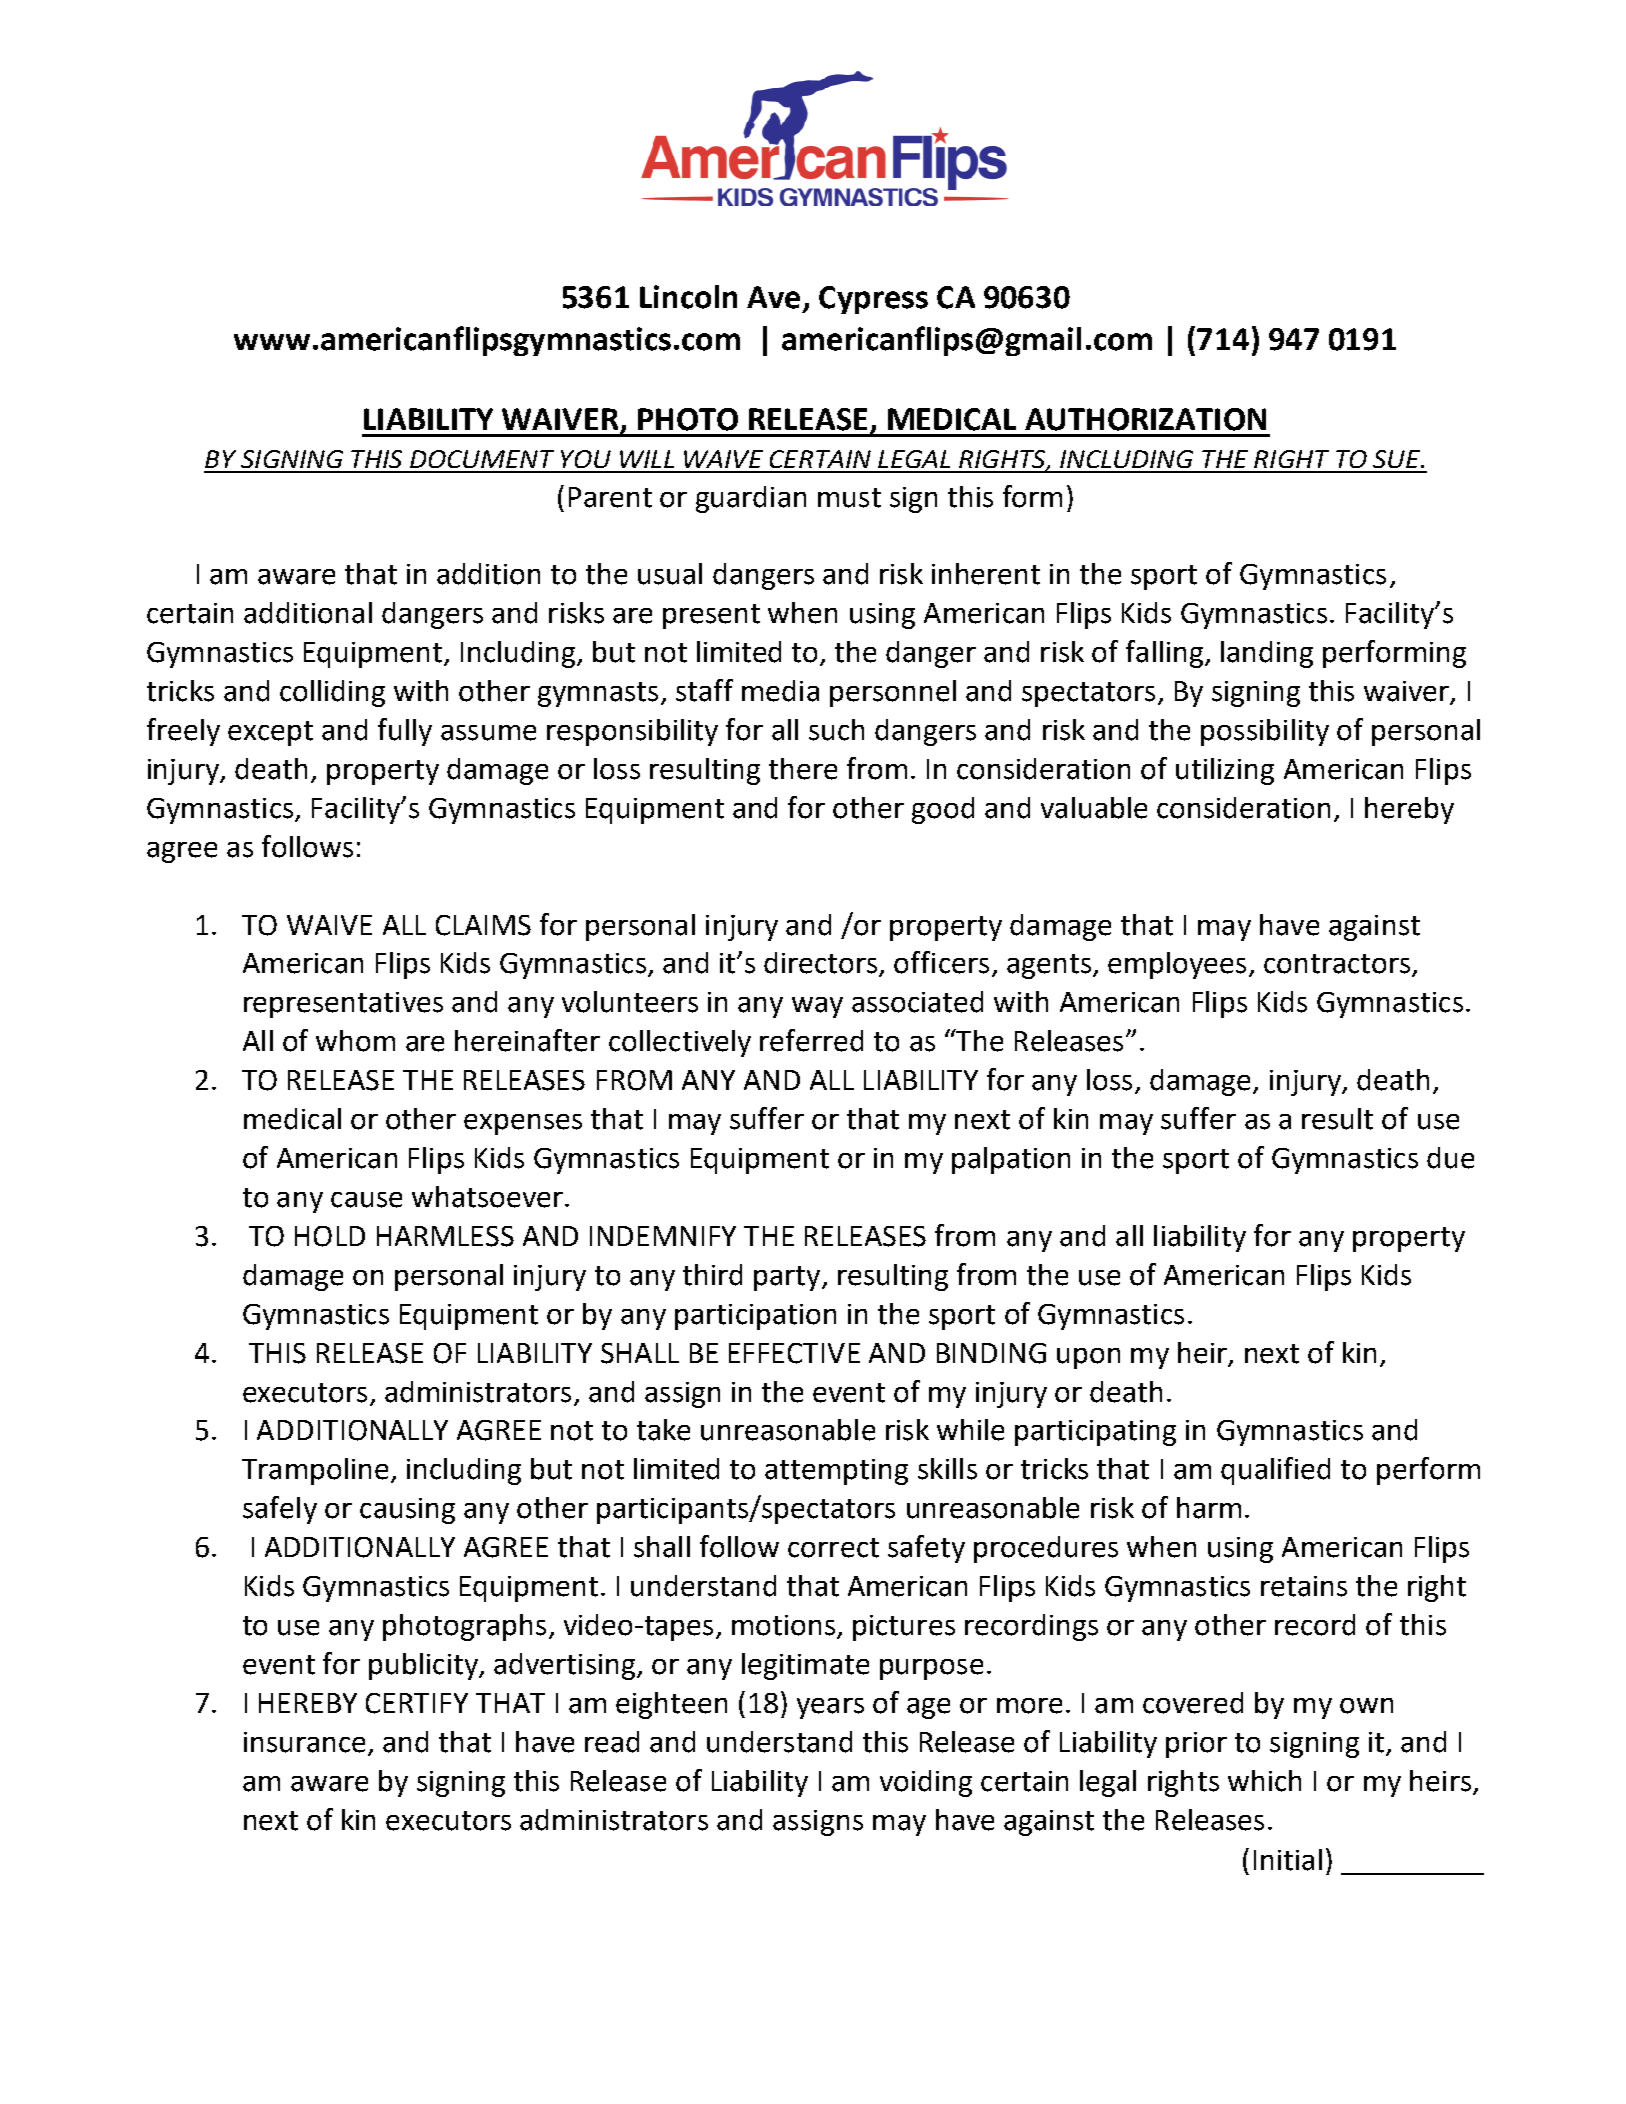 This screenshot has height=2104, width=1626. I want to click on whom, so click(355, 1041).
